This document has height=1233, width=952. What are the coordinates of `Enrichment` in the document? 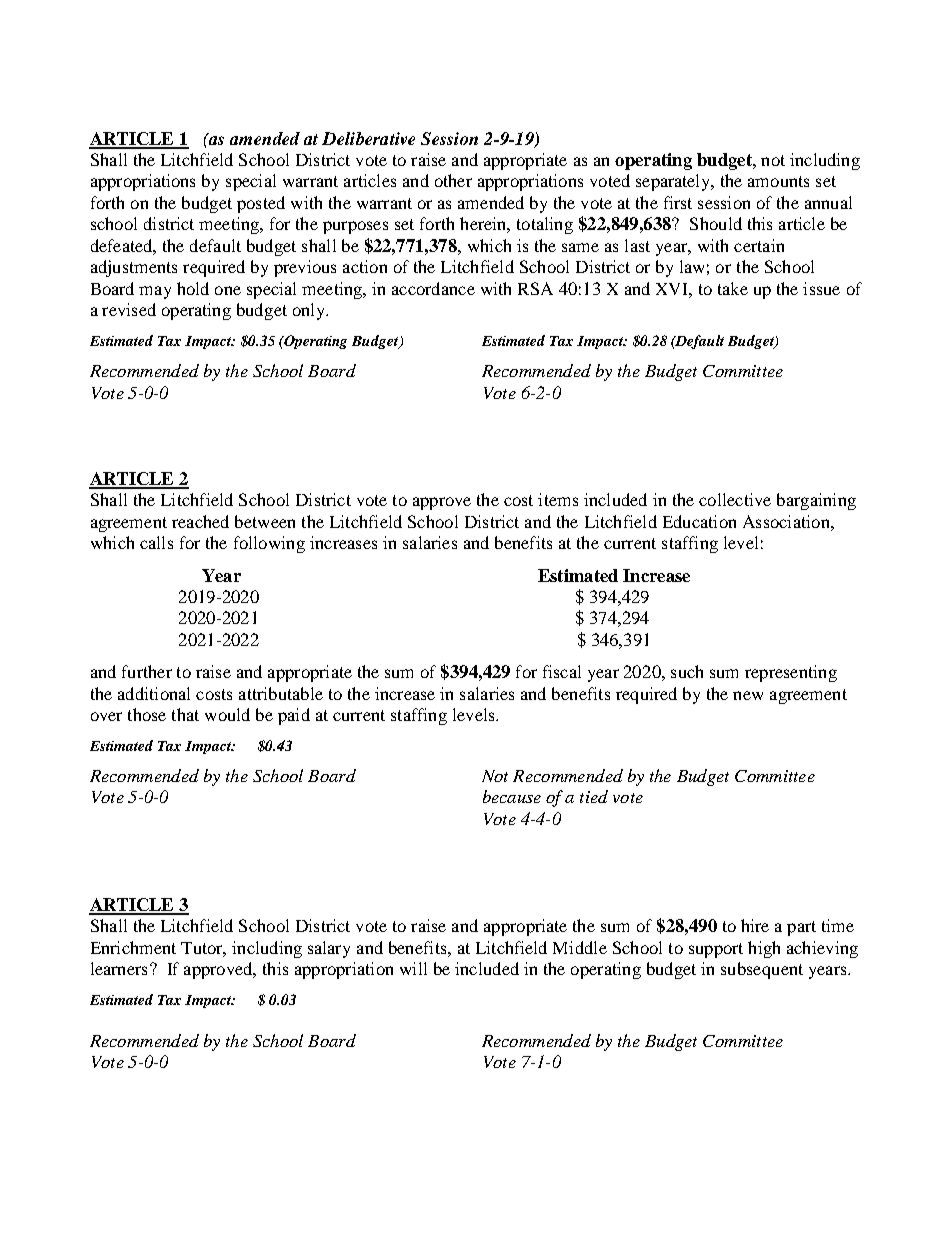 It's located at (133, 947).
